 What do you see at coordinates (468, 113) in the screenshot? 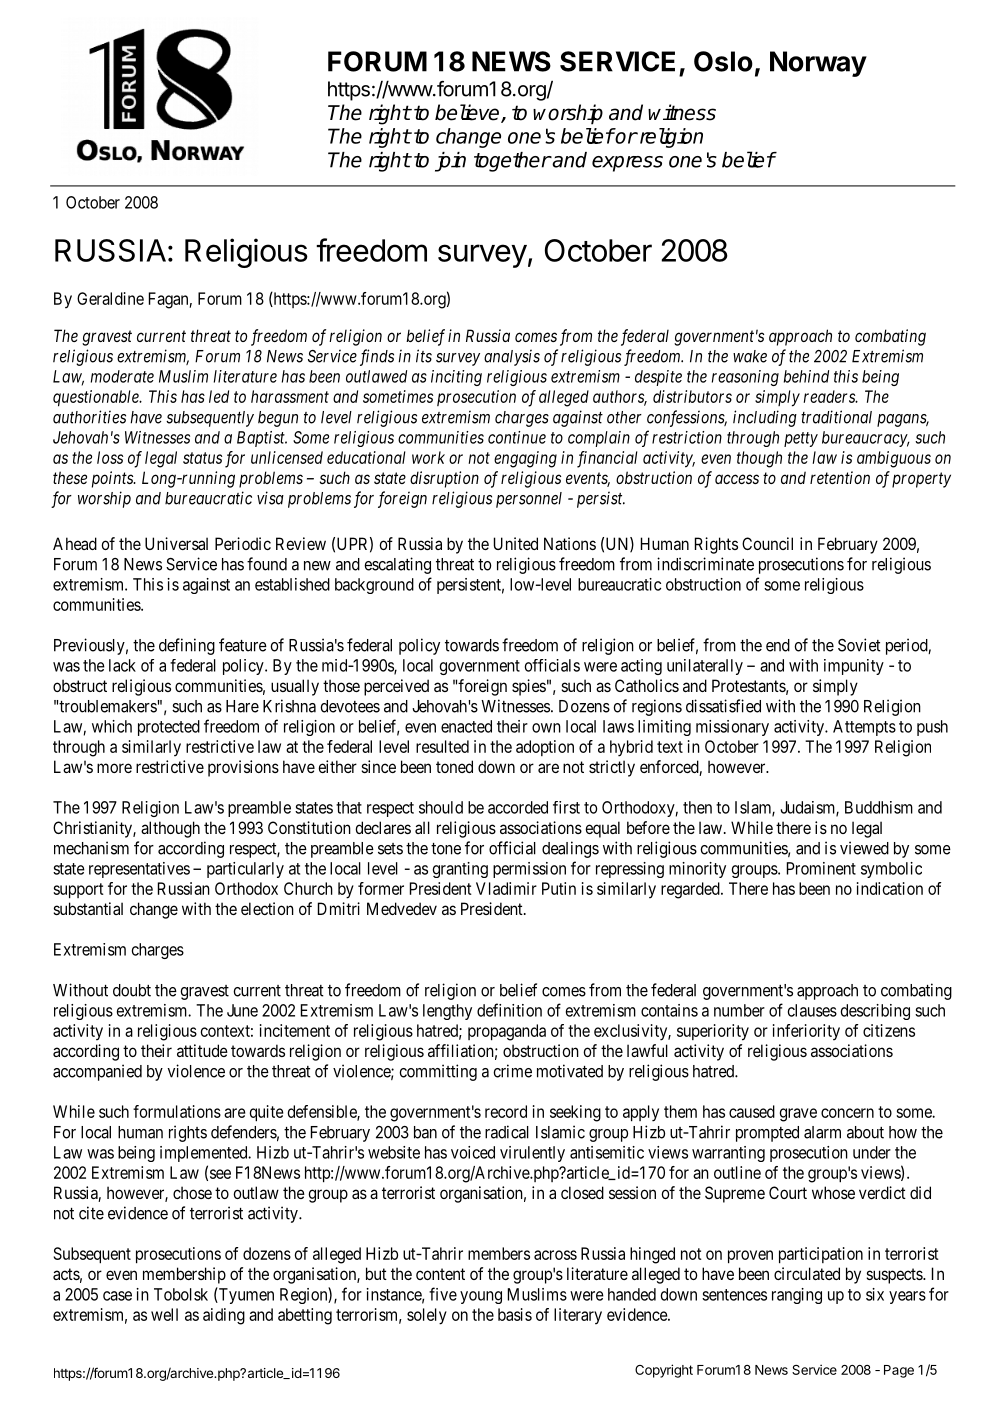
I see `believe` at bounding box center [468, 113].
